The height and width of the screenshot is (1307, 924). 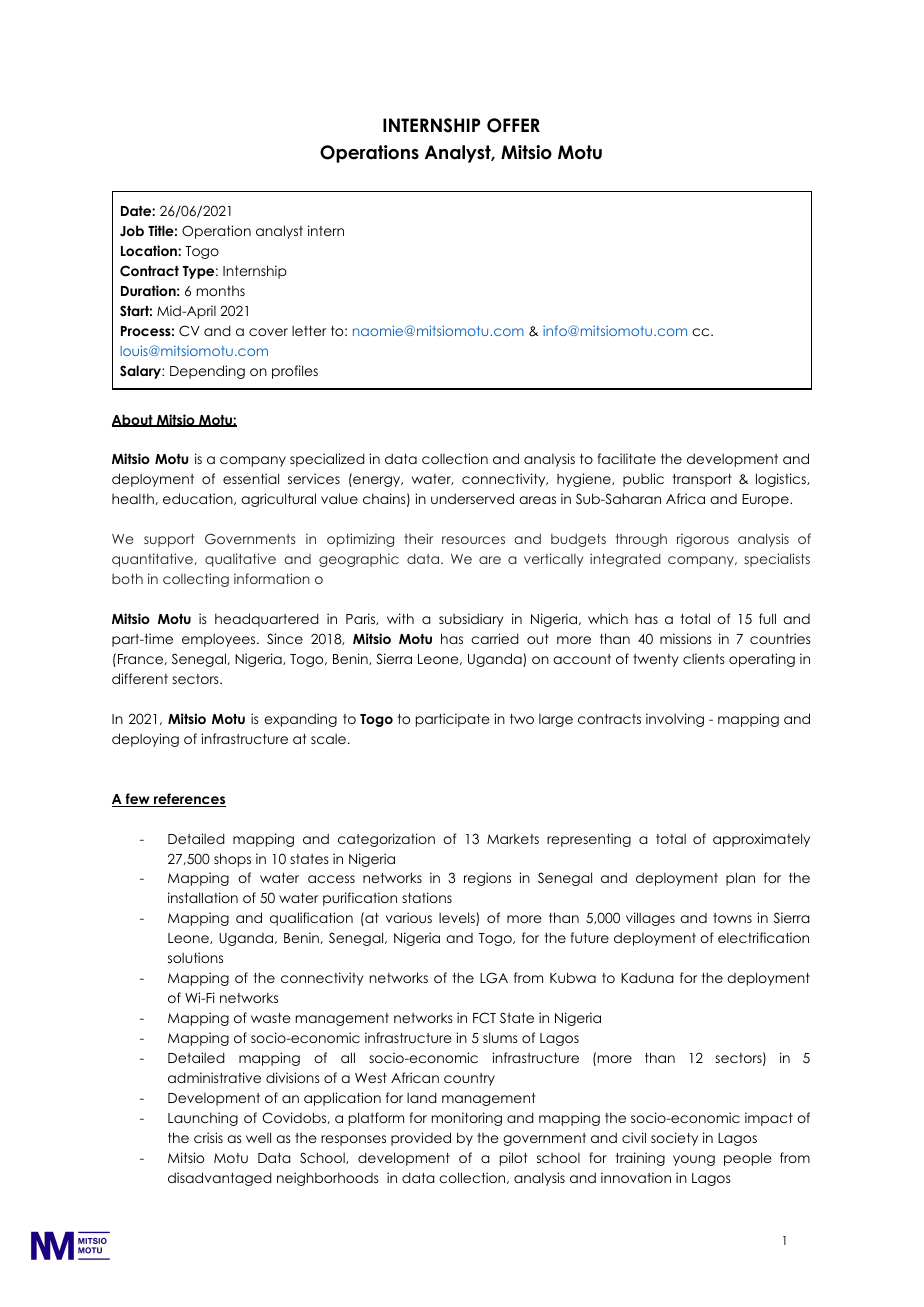 I want to click on employees, so click(x=220, y=640).
